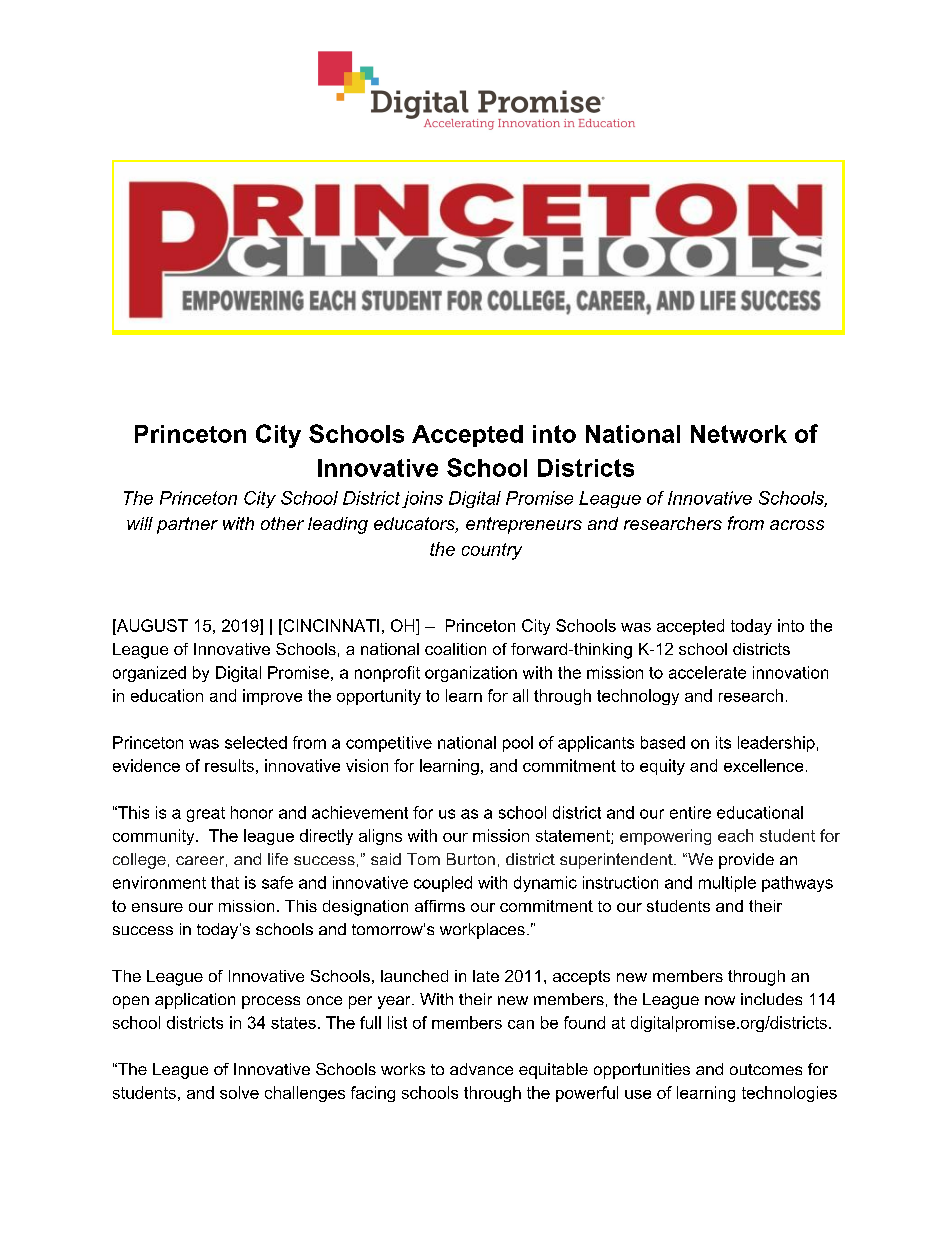  What do you see at coordinates (157, 907) in the screenshot?
I see `ensure` at bounding box center [157, 907].
